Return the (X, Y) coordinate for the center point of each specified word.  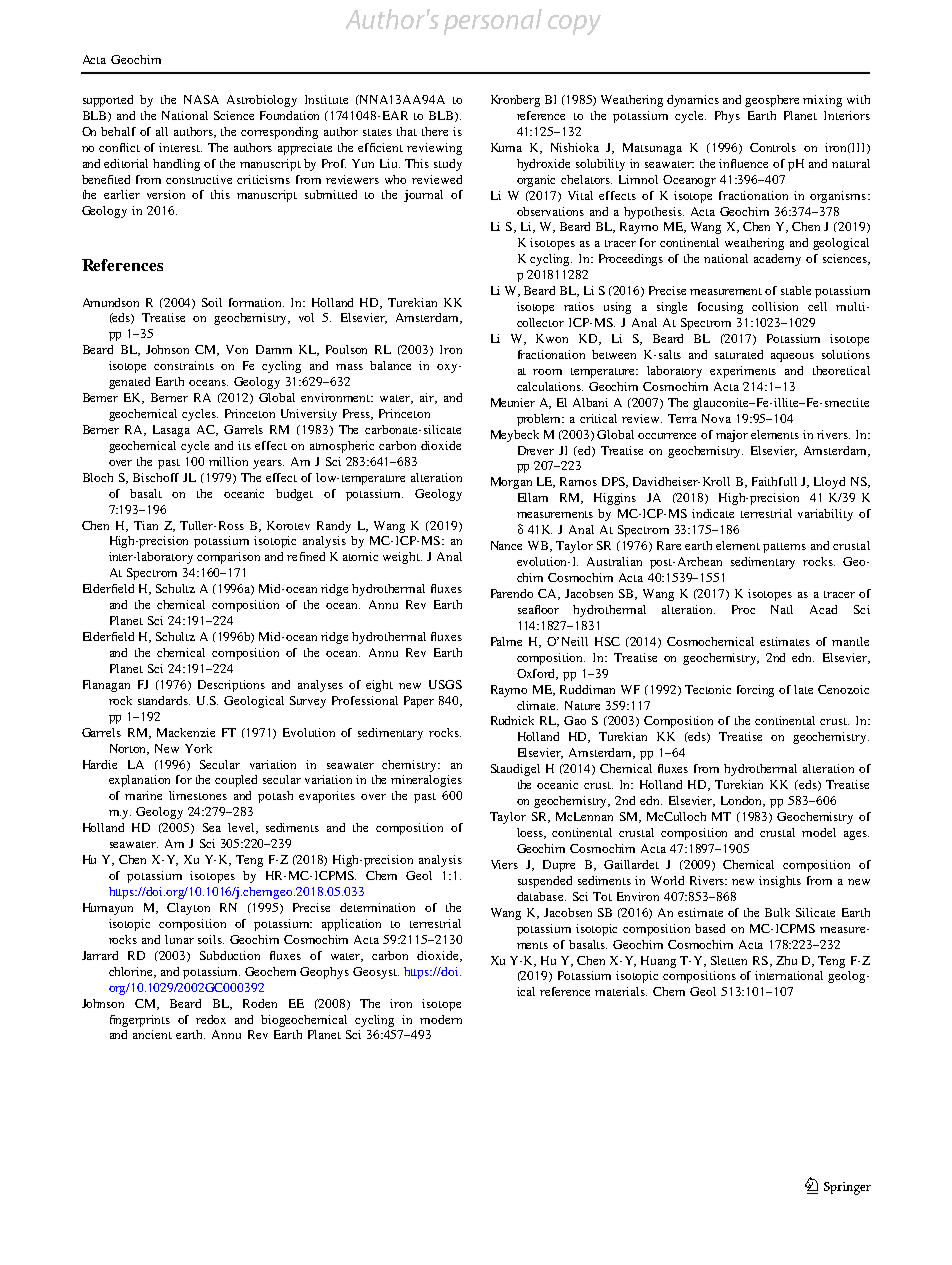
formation (256, 302)
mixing (822, 101)
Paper (419, 702)
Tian (146, 525)
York (198, 748)
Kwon (552, 338)
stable (796, 290)
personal (493, 22)
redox (211, 1019)
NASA (201, 99)
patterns (784, 548)
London (743, 801)
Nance (506, 545)
